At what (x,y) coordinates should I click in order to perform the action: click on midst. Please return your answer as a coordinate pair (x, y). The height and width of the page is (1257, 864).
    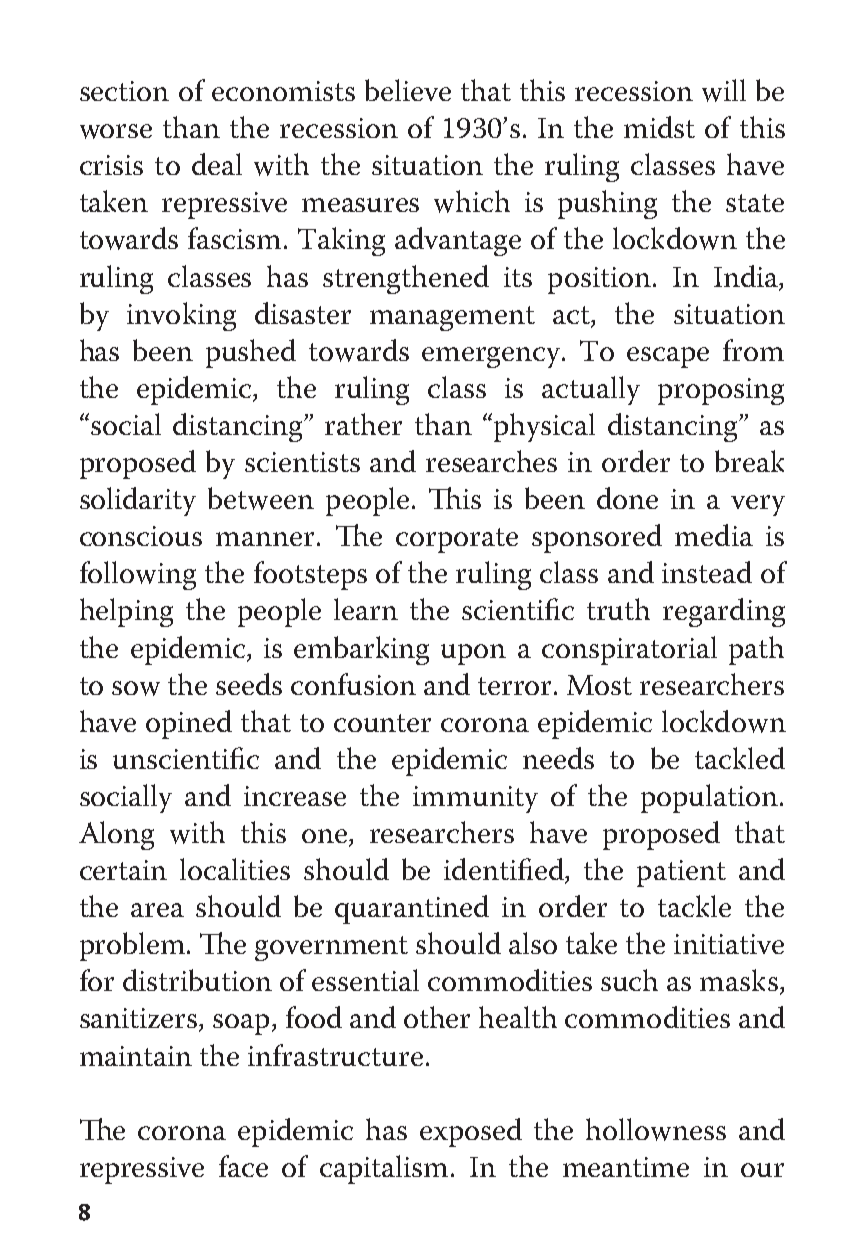
    Looking at the image, I should click on (659, 127).
